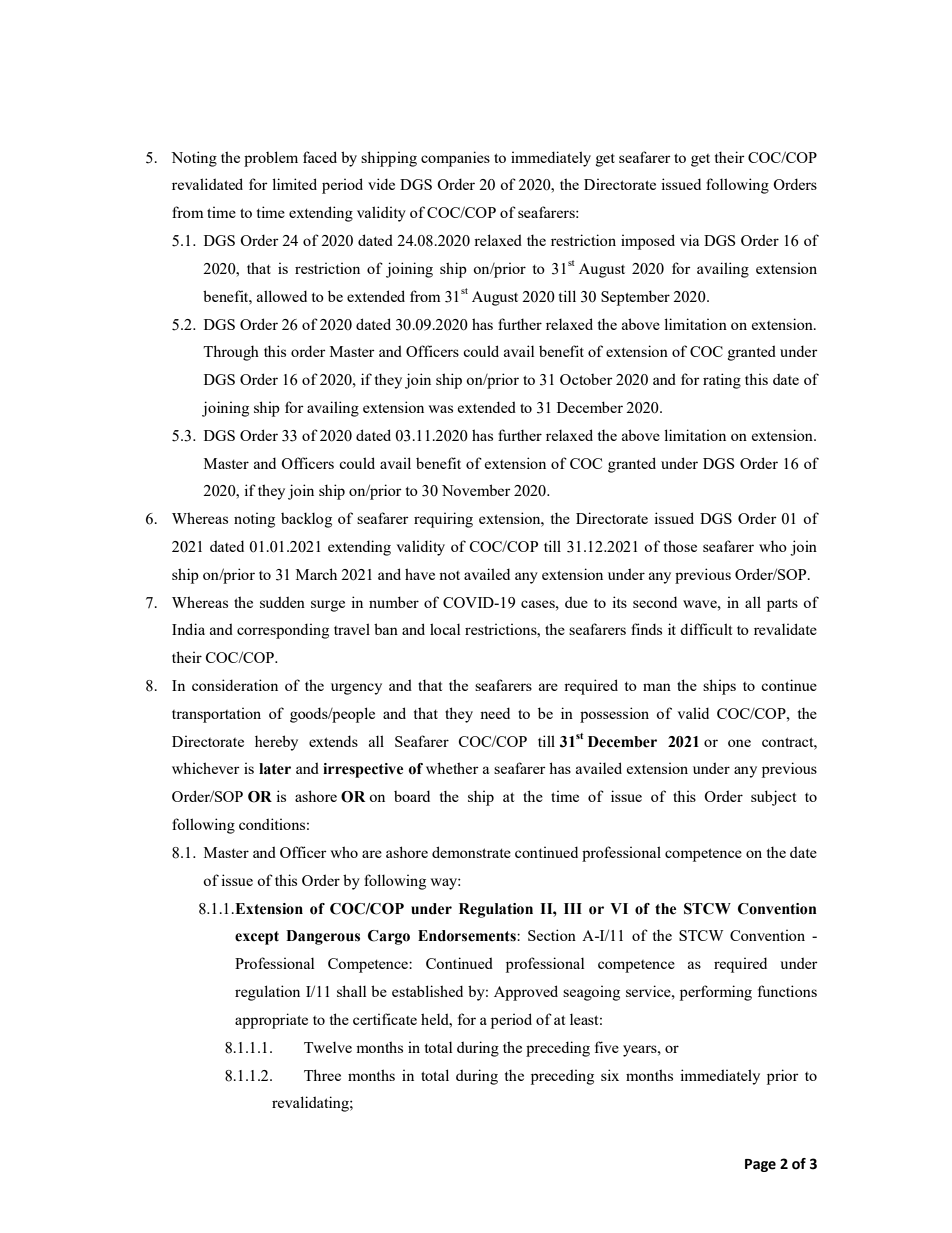 This screenshot has width=952, height=1233. I want to click on local, so click(445, 629).
